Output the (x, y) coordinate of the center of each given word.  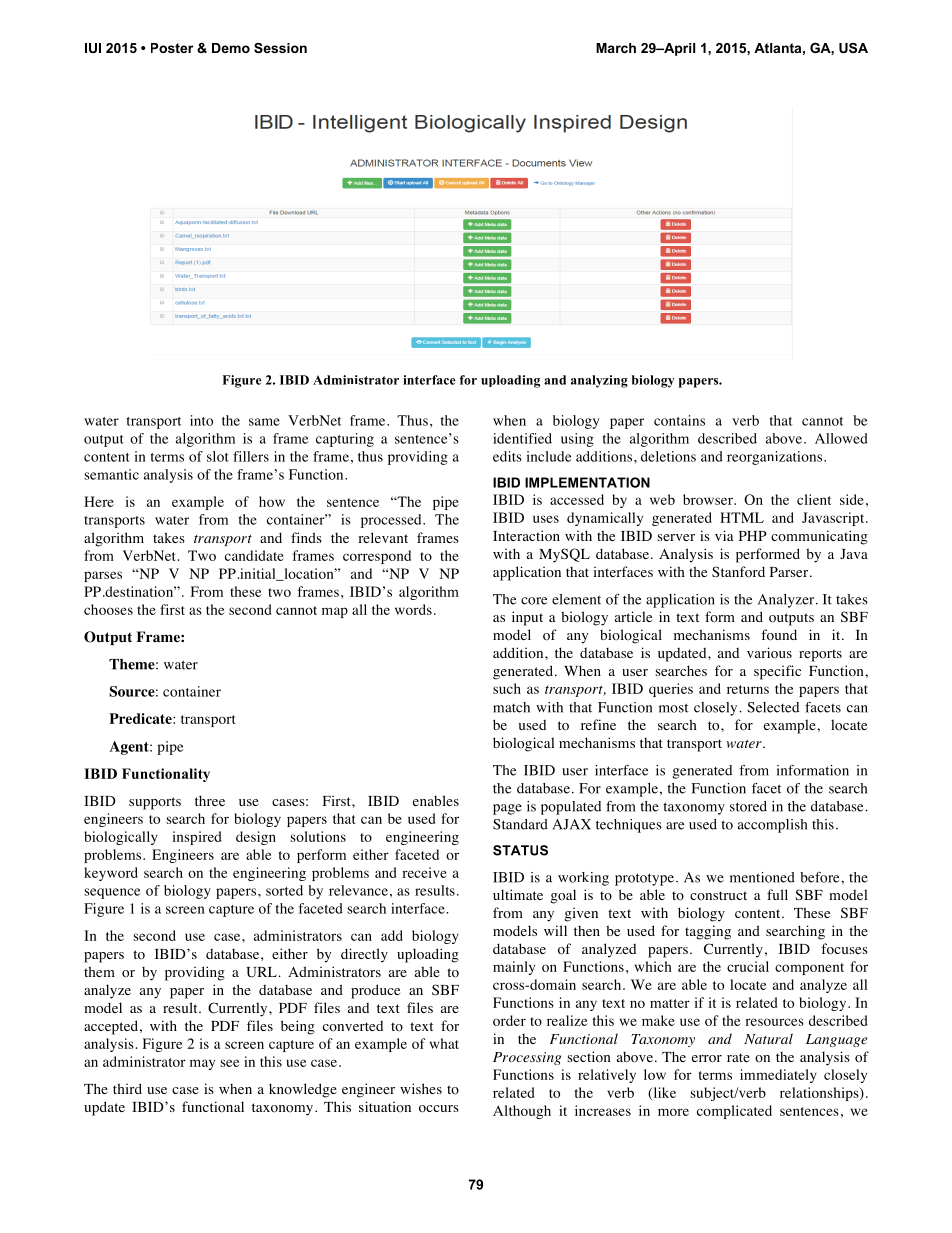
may (202, 1064)
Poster (172, 48)
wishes (421, 1088)
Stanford (738, 572)
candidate (254, 555)
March (616, 48)
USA (853, 48)
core (534, 601)
